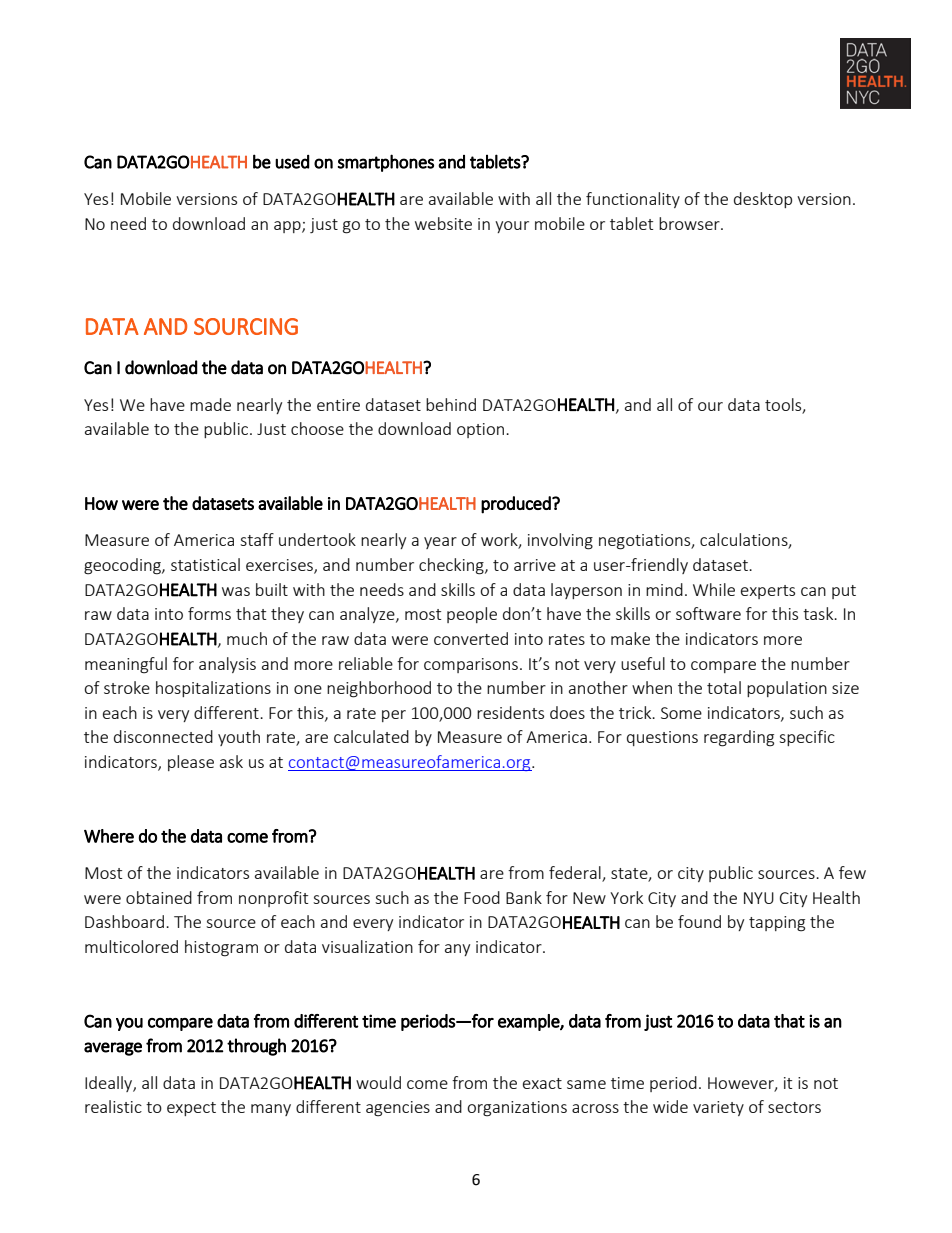  I want to click on made, so click(210, 404).
